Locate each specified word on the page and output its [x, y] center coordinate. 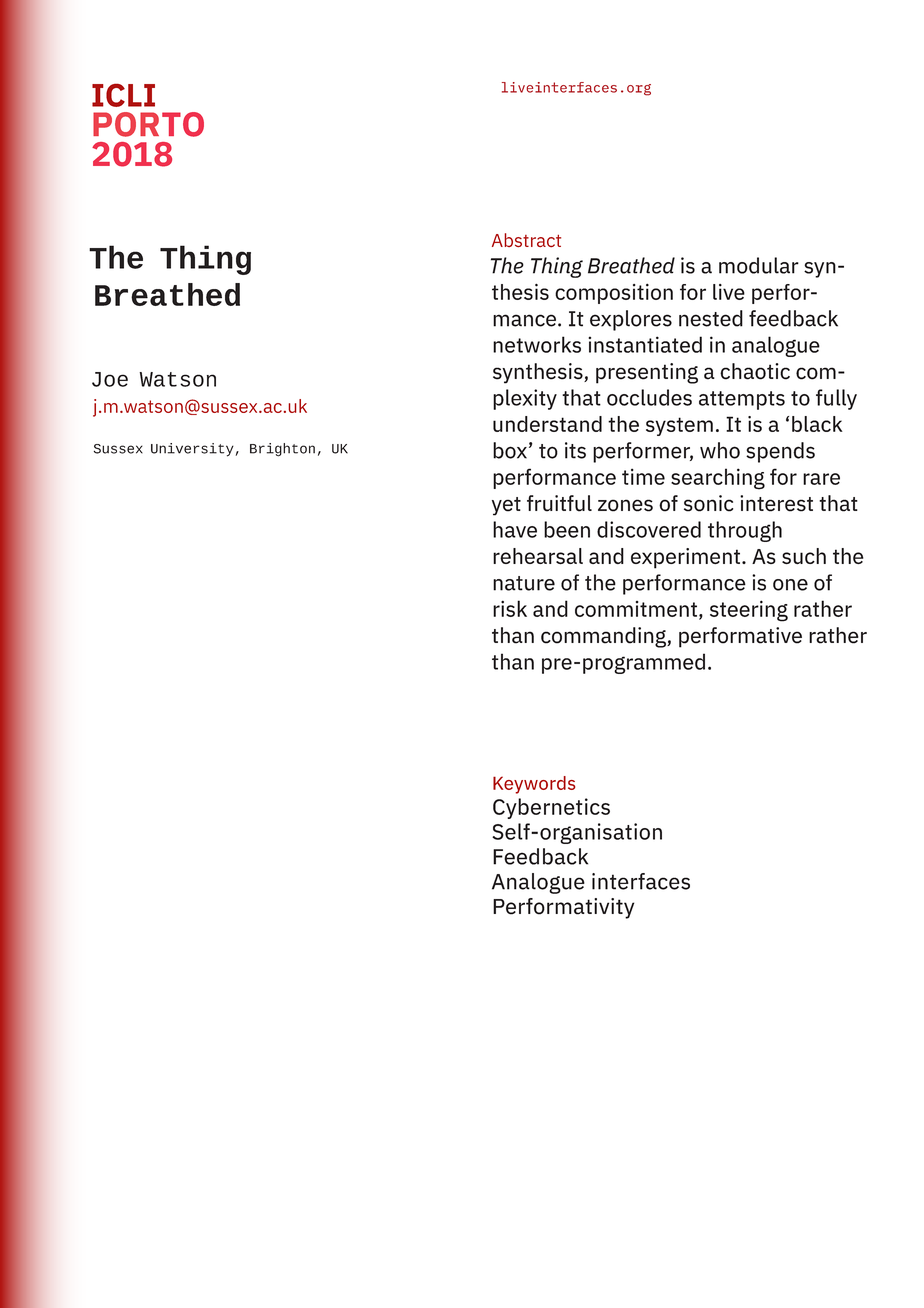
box [510, 450]
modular [759, 265]
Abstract [526, 240]
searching [718, 479]
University [193, 450]
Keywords [534, 785]
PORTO [148, 124]
